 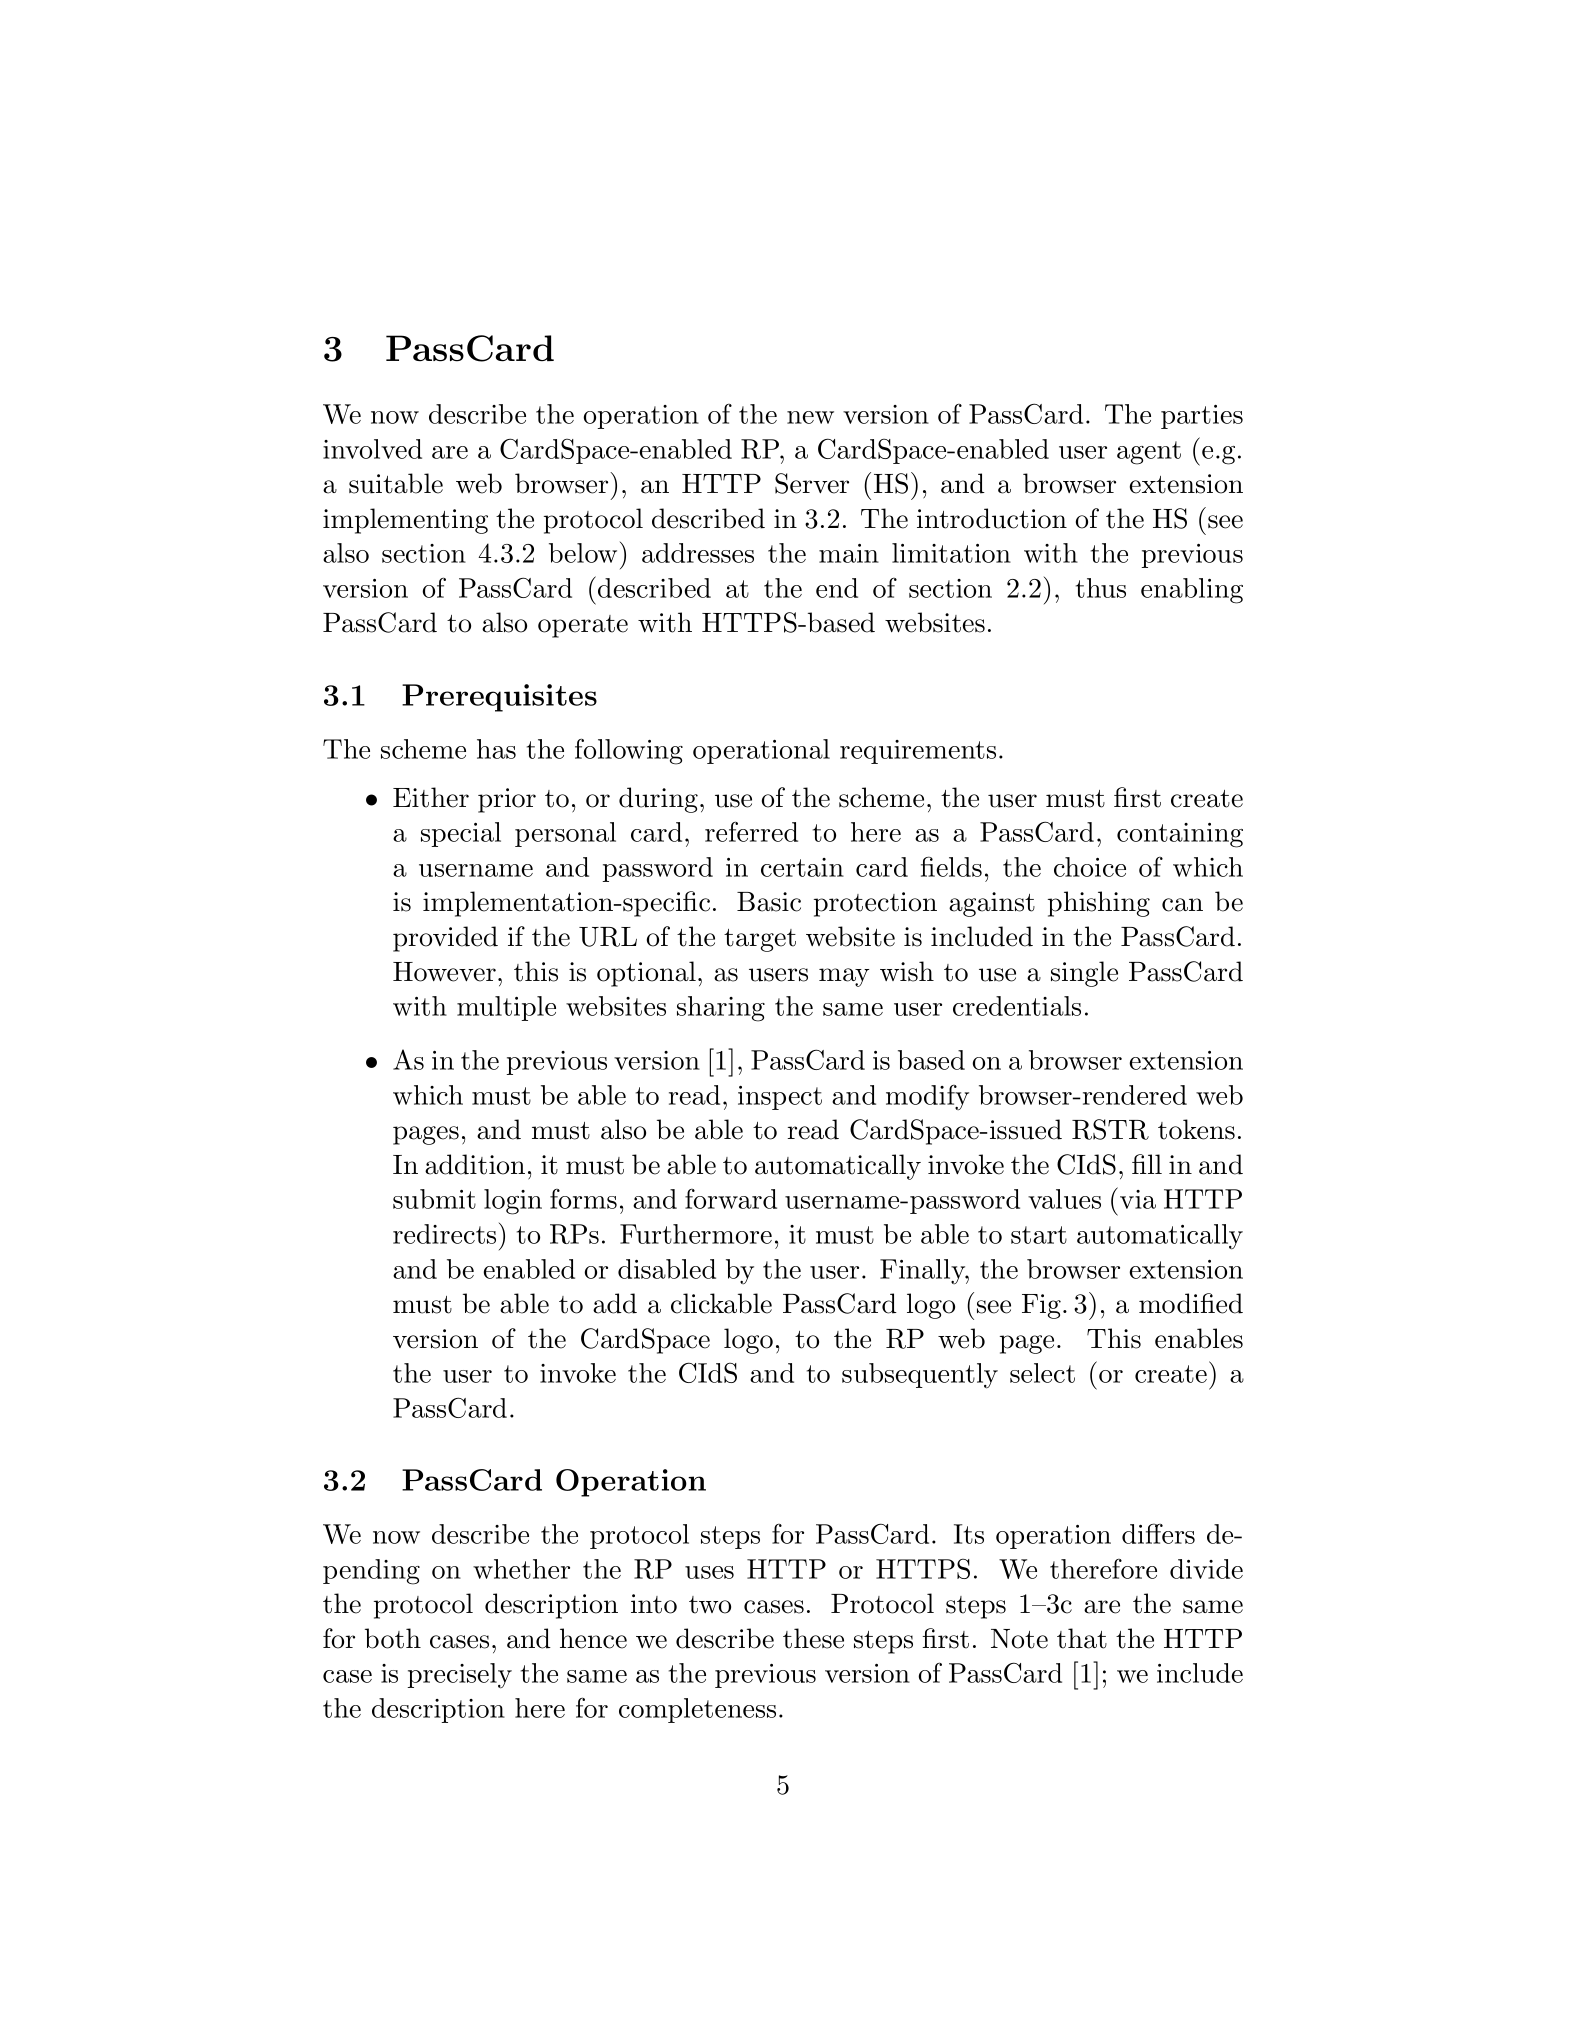 What do you see at coordinates (1017, 1006) in the document?
I see `credentials` at bounding box center [1017, 1006].
